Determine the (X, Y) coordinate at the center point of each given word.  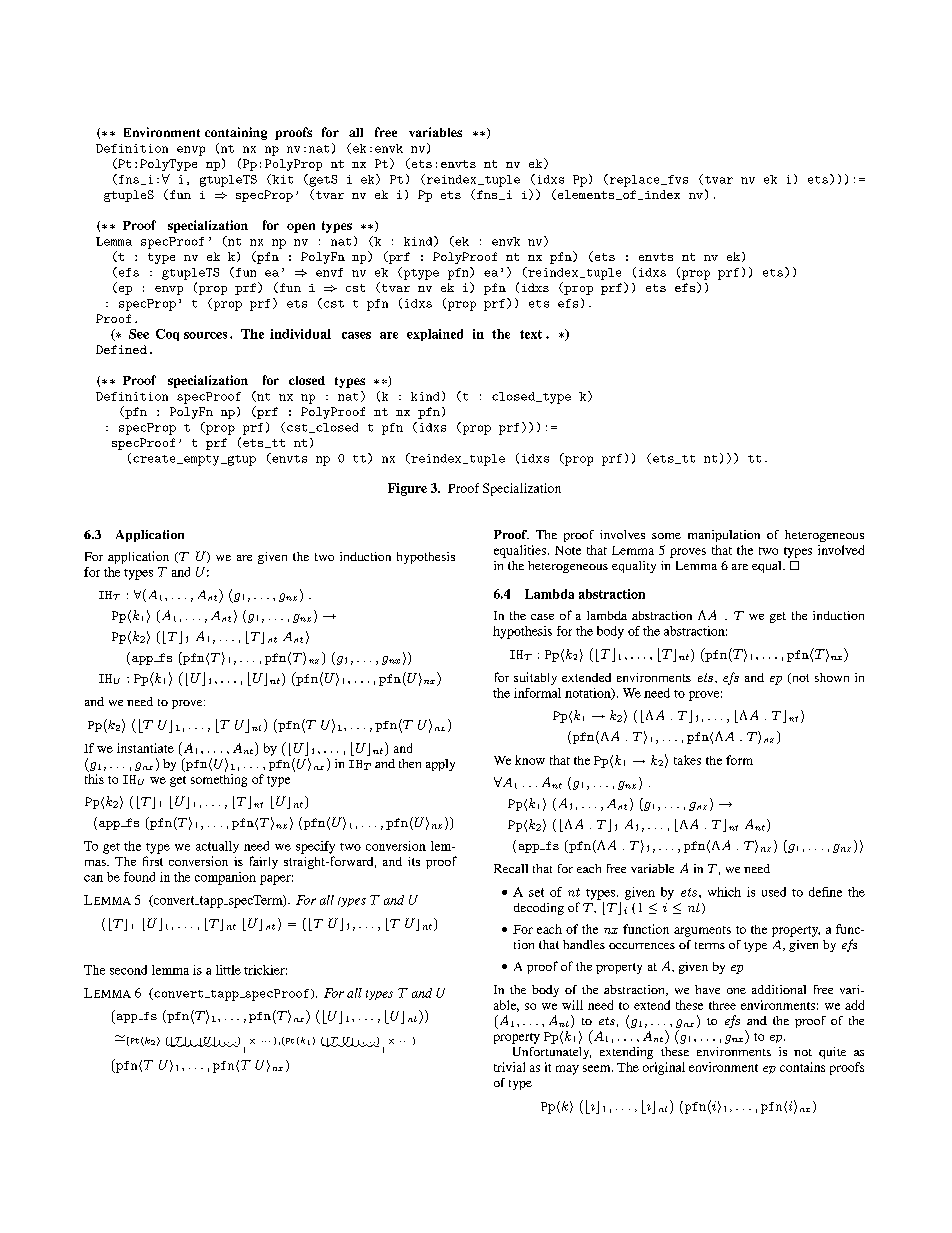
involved (841, 550)
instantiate (145, 748)
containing (236, 133)
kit (281, 179)
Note (568, 550)
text (531, 334)
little (228, 970)
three (722, 1005)
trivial (509, 1067)
